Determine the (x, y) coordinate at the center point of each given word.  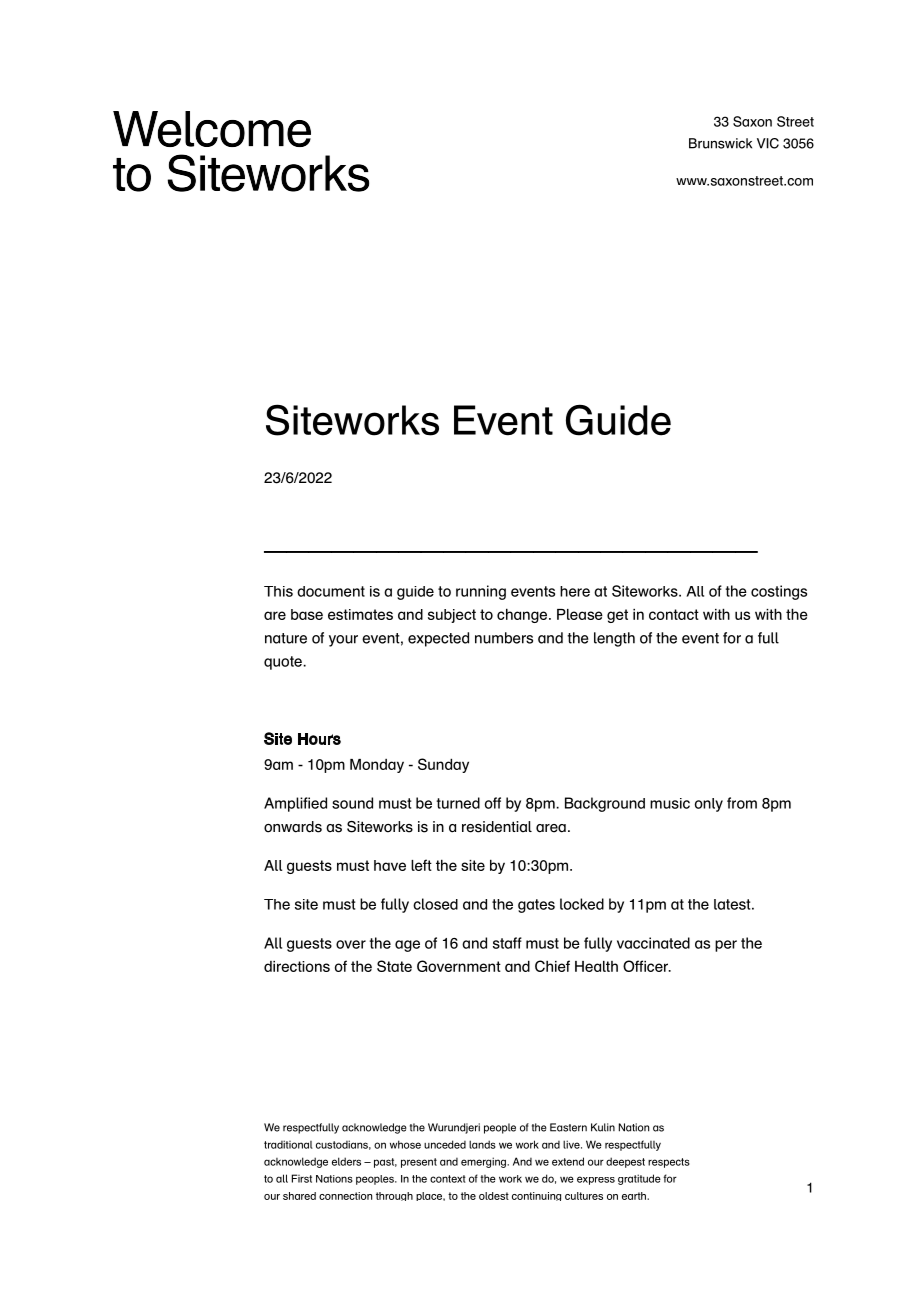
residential (497, 827)
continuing (536, 1196)
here (575, 591)
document (331, 591)
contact (674, 614)
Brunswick (720, 143)
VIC (768, 143)
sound (352, 803)
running (481, 592)
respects (669, 1163)
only (709, 805)
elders (346, 1161)
